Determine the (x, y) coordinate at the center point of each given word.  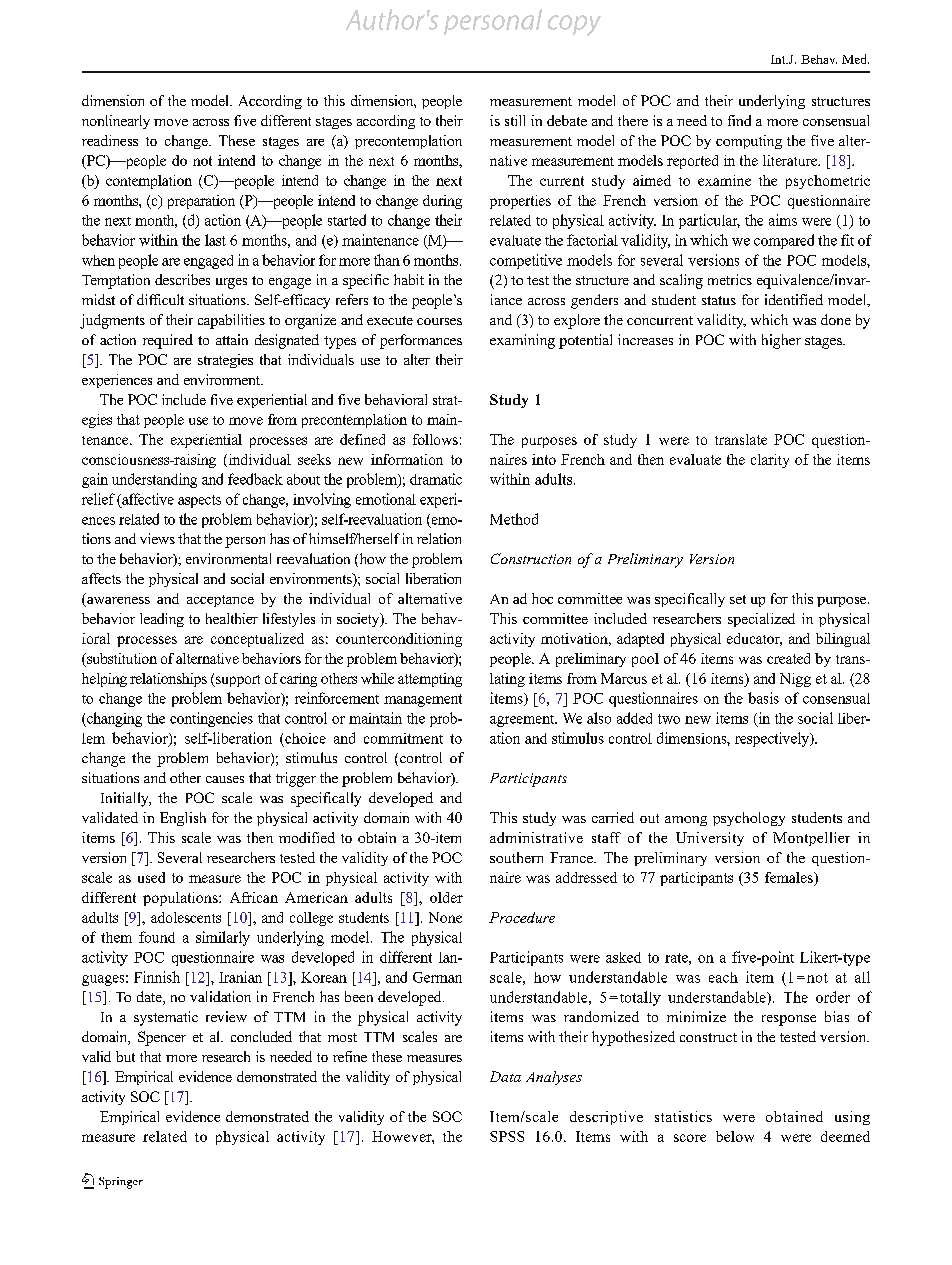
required (168, 341)
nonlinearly (116, 122)
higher (781, 341)
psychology (749, 819)
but (125, 1056)
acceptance (220, 601)
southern (516, 857)
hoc (542, 598)
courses (439, 321)
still (515, 120)
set (738, 599)
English (183, 819)
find (739, 120)
